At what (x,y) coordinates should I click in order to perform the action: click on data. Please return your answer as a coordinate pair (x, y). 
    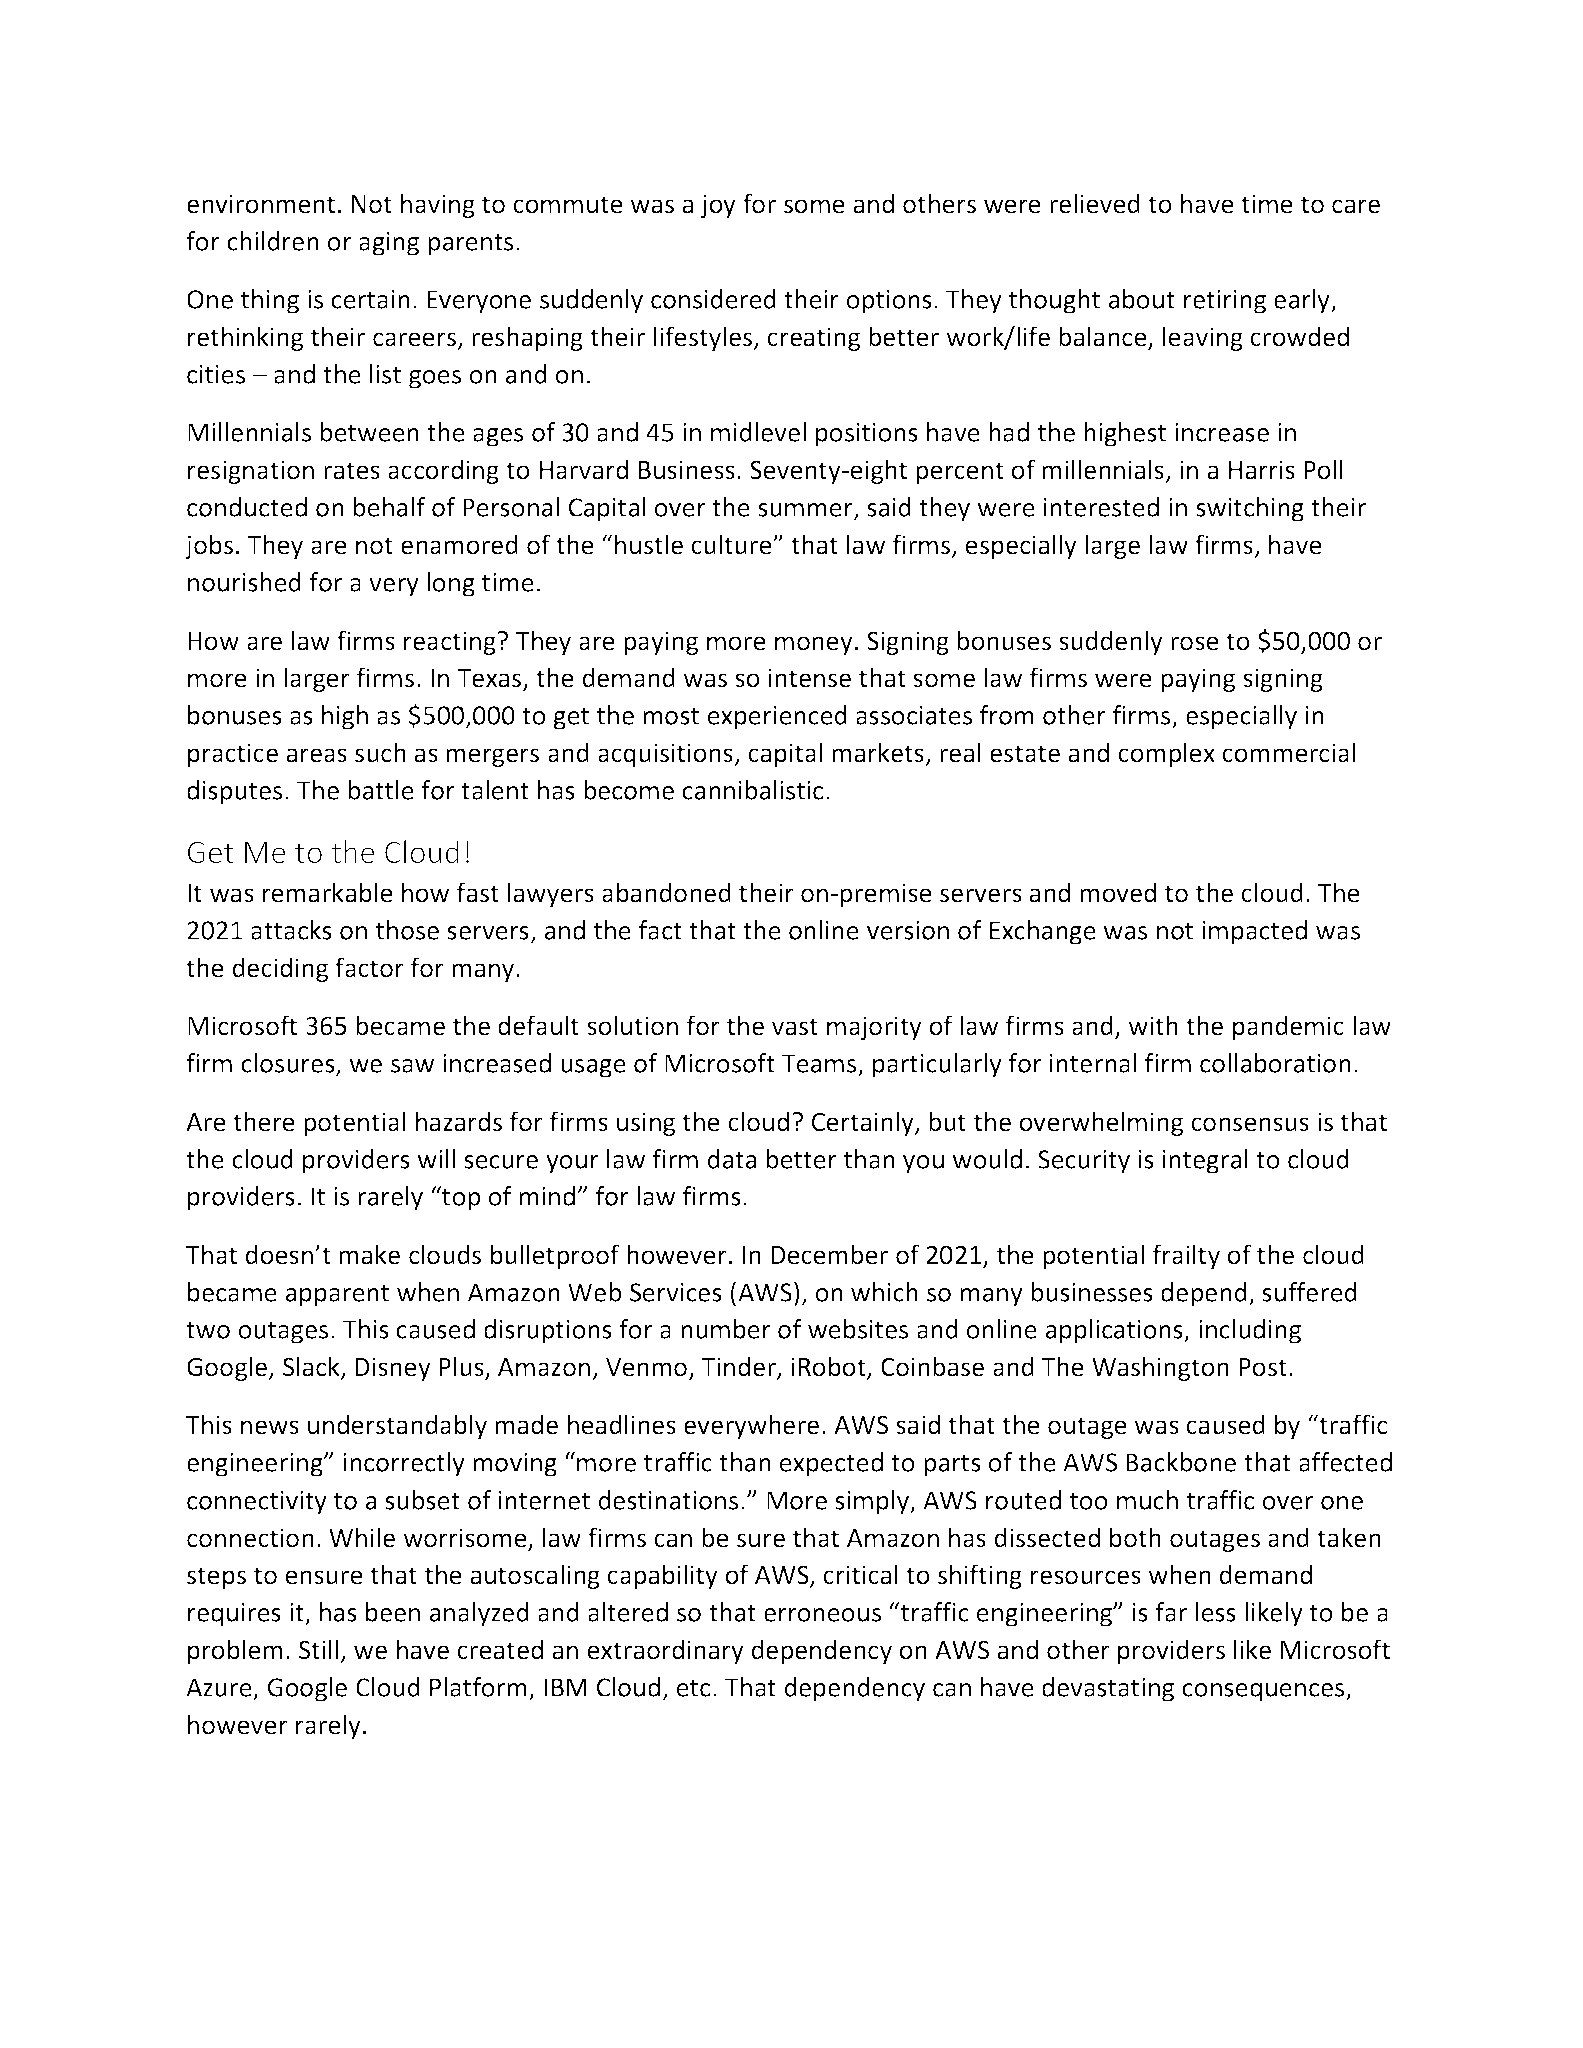
    Looking at the image, I should click on (732, 1159).
